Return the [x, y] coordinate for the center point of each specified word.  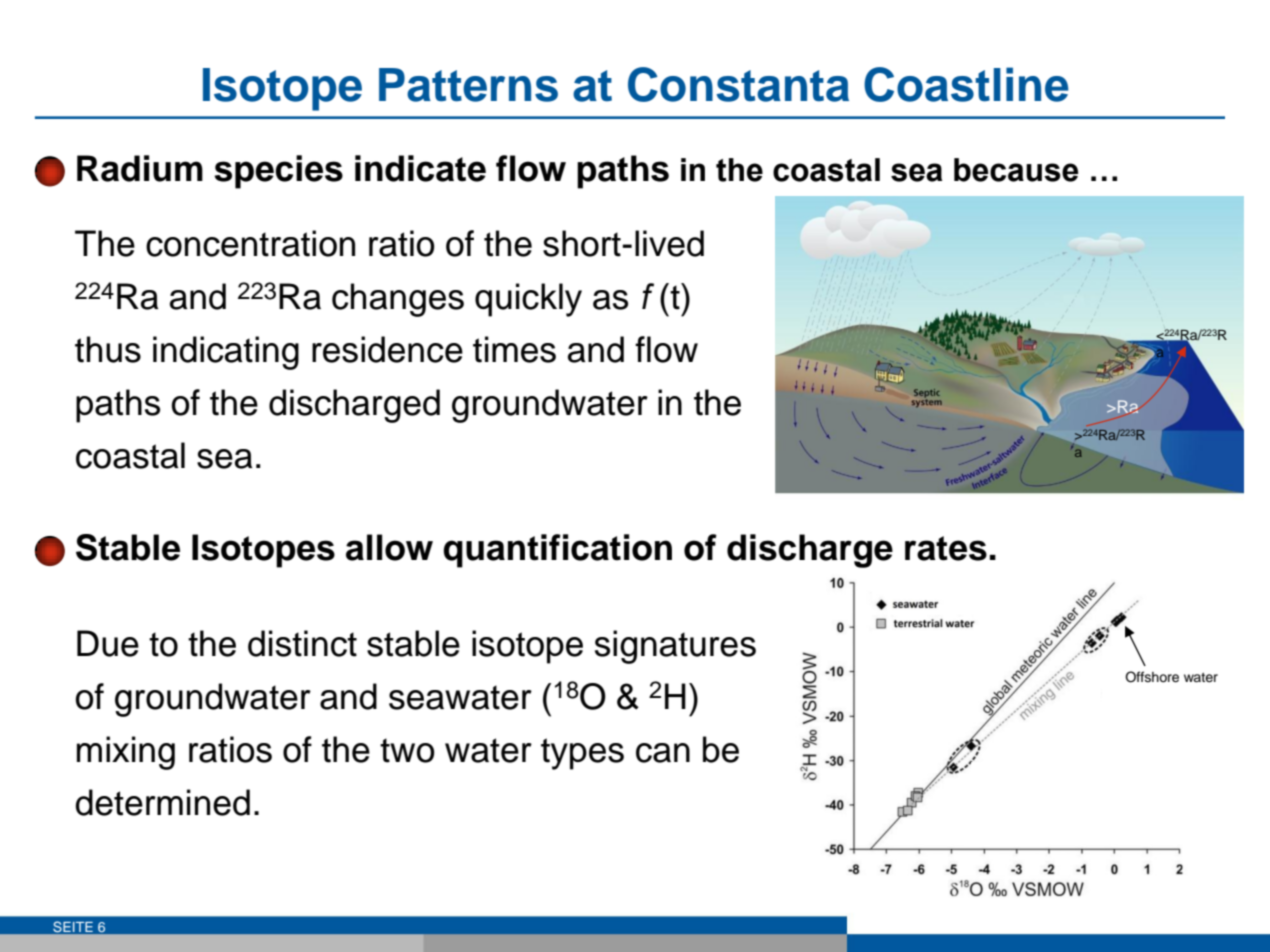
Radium [140, 168]
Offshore [1152, 677]
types [582, 754]
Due [108, 643]
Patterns [468, 85]
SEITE [73, 927]
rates [946, 548]
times [514, 349]
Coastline [966, 84]
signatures [675, 647]
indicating [226, 353]
